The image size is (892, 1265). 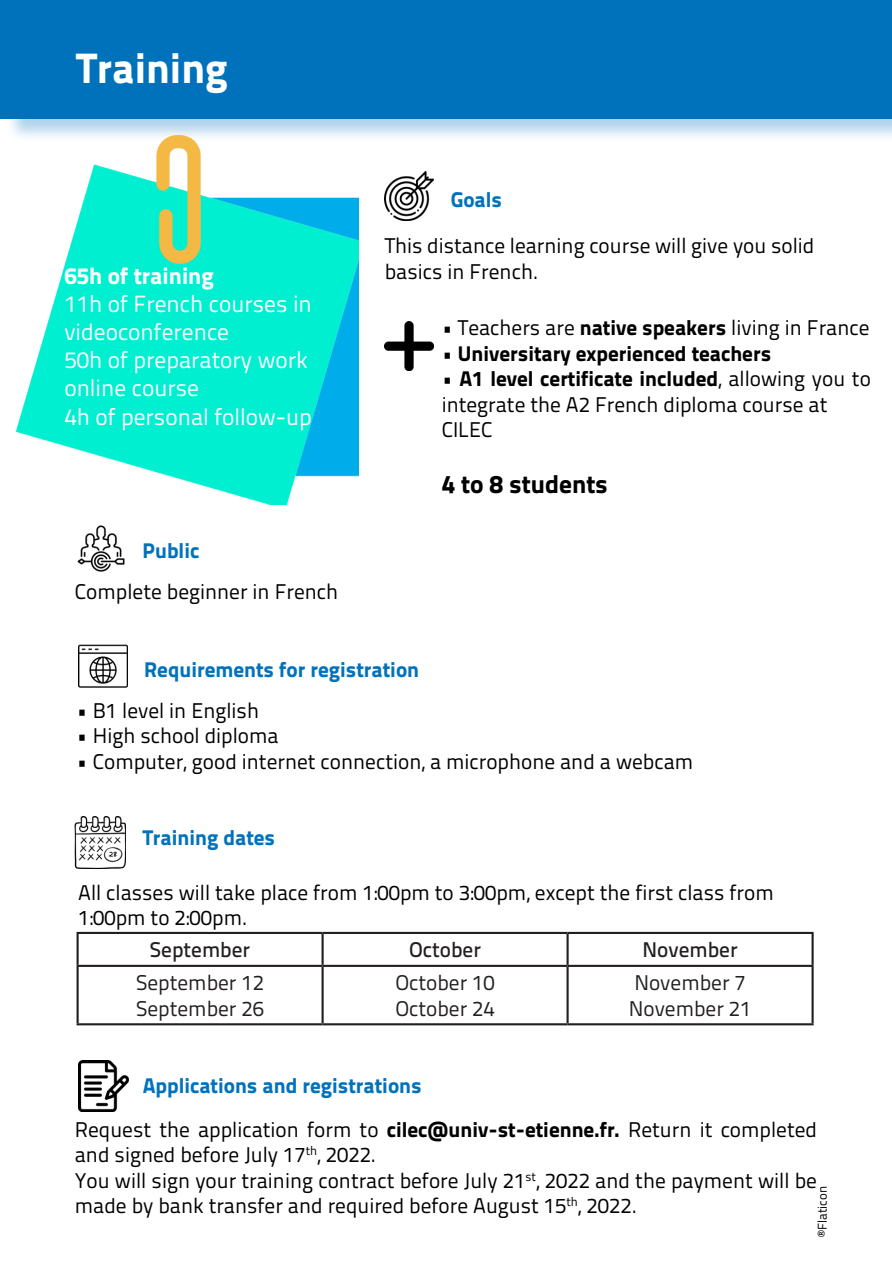 What do you see at coordinates (501, 763) in the page?
I see `microphone` at bounding box center [501, 763].
